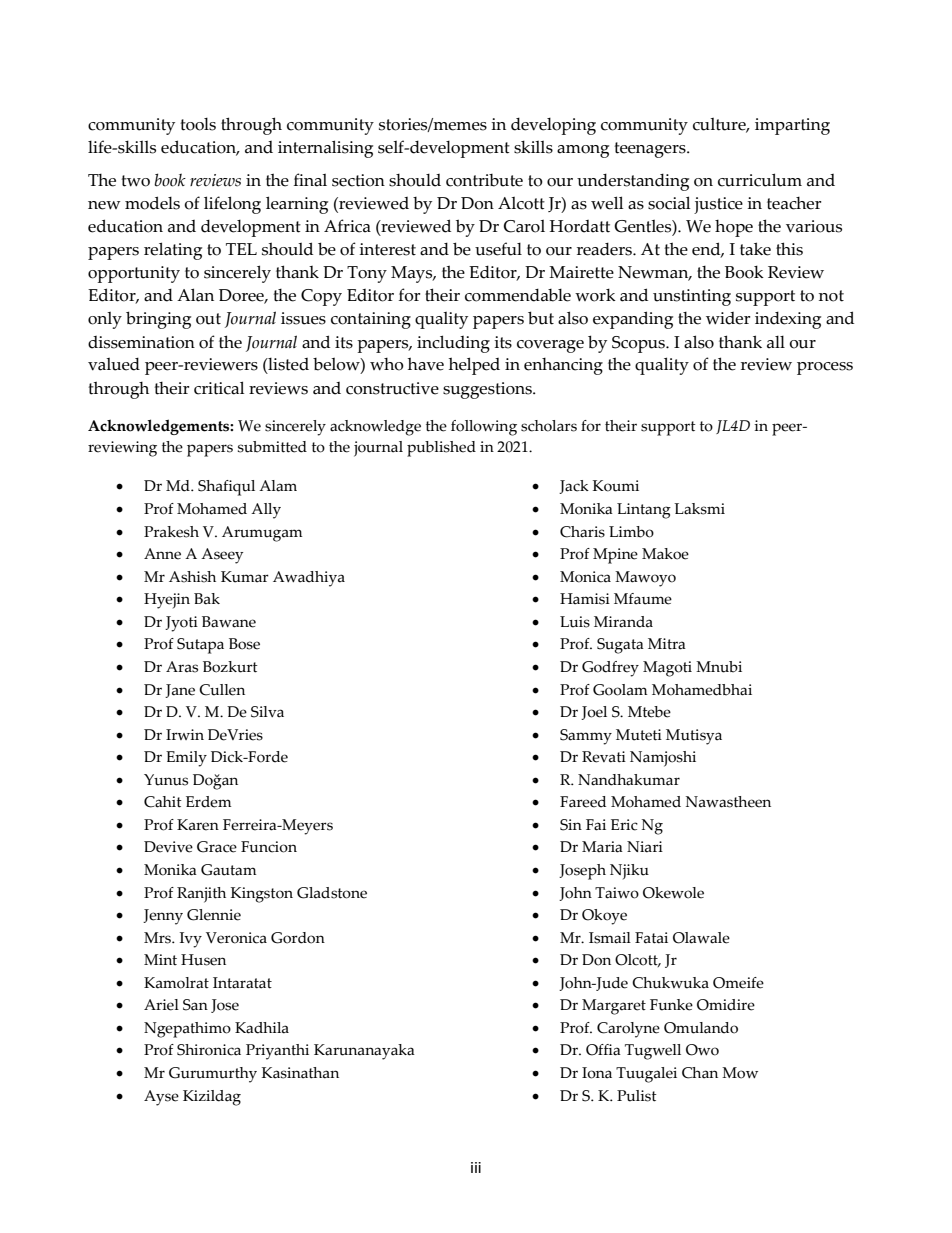 The image size is (952, 1233). I want to click on Mitra, so click(667, 644).
